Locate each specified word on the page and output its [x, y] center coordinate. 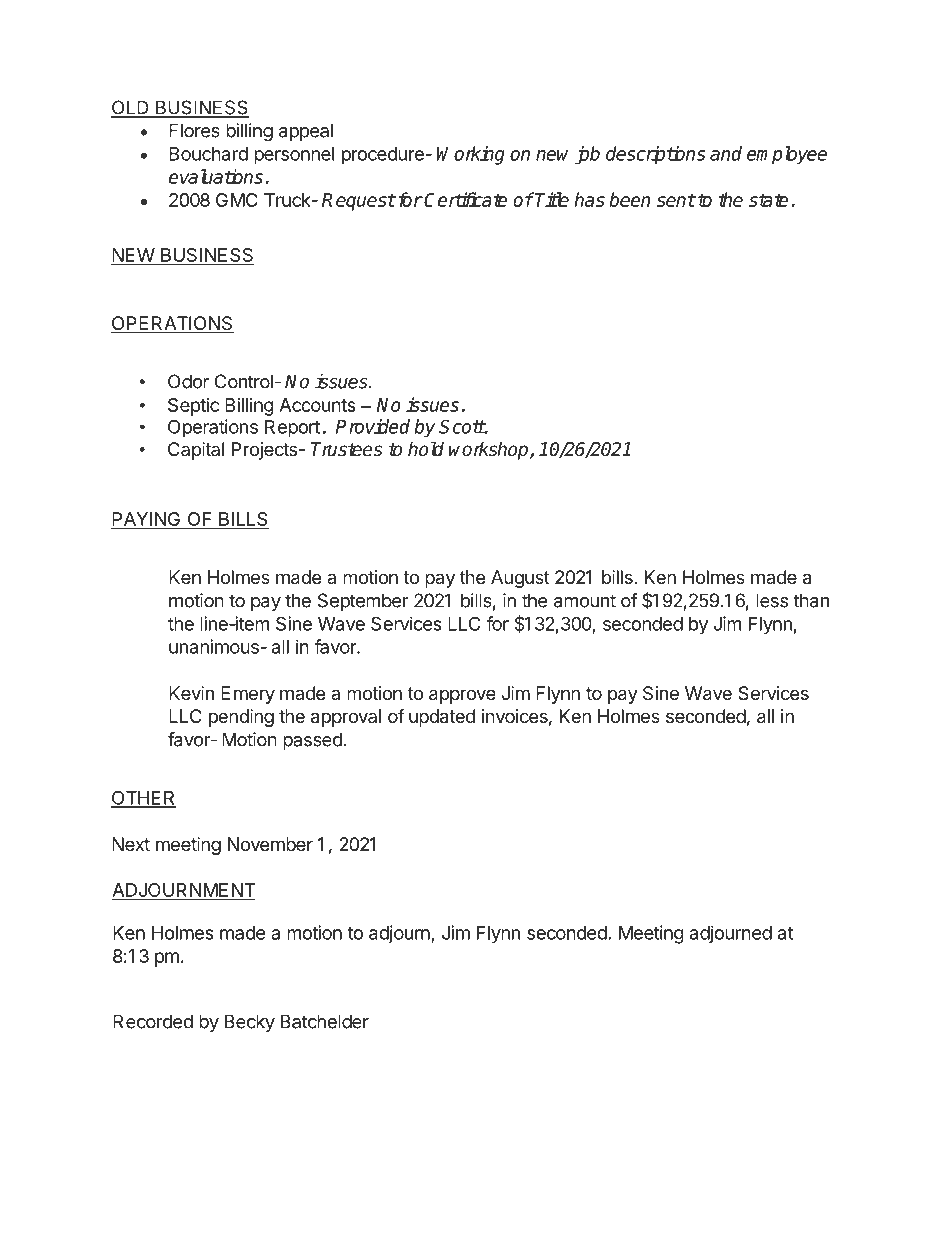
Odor [188, 381]
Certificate [466, 199]
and [726, 153]
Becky [250, 1023]
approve [462, 696]
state [769, 200]
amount [585, 601]
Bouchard [208, 154]
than [811, 600]
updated [442, 718]
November [270, 844]
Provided [373, 426]
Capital [196, 451]
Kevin [191, 693]
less [772, 600]
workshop [490, 450]
